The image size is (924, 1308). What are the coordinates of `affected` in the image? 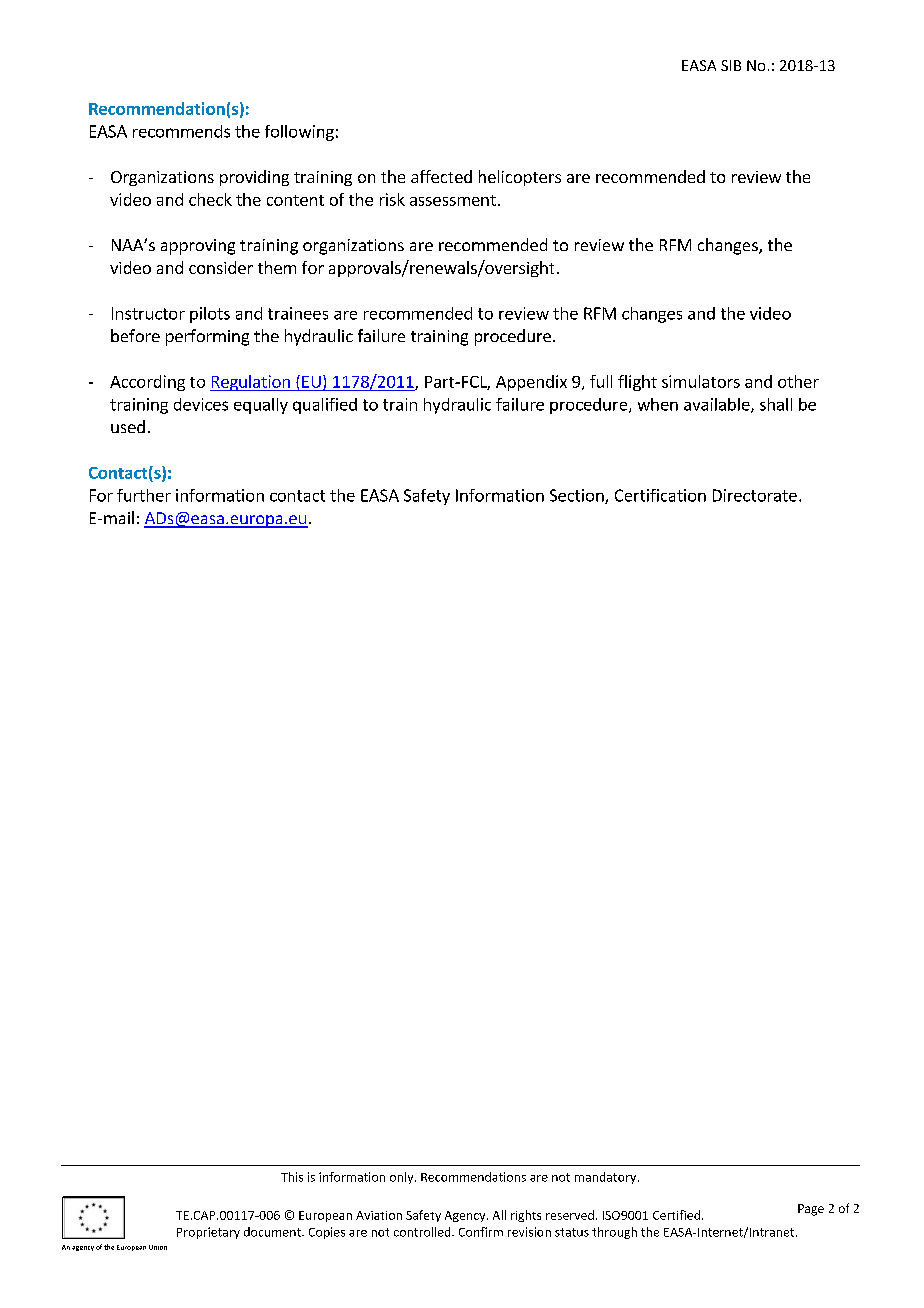 It's located at (441, 176).
